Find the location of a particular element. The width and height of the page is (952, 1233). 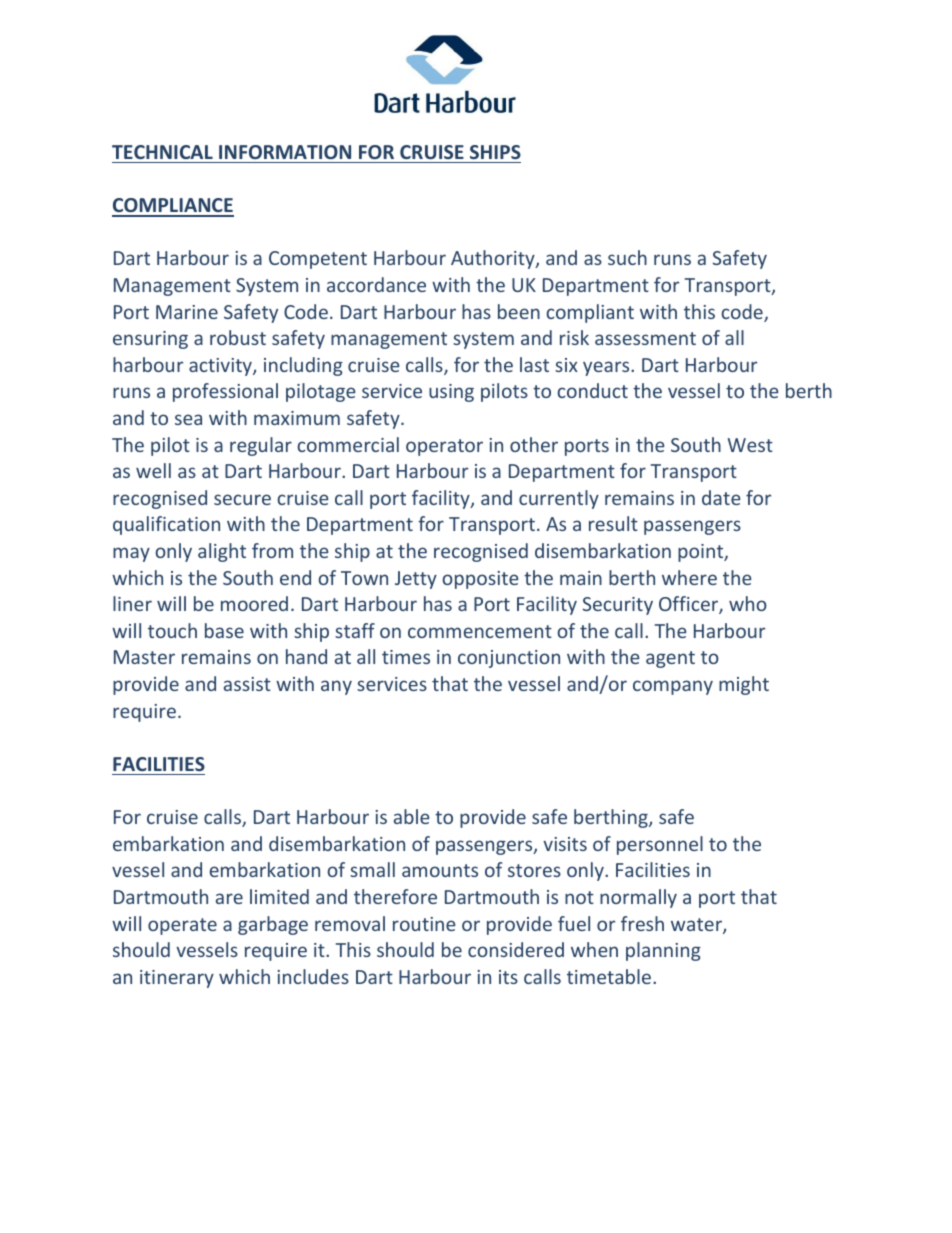

sea is located at coordinates (188, 419).
